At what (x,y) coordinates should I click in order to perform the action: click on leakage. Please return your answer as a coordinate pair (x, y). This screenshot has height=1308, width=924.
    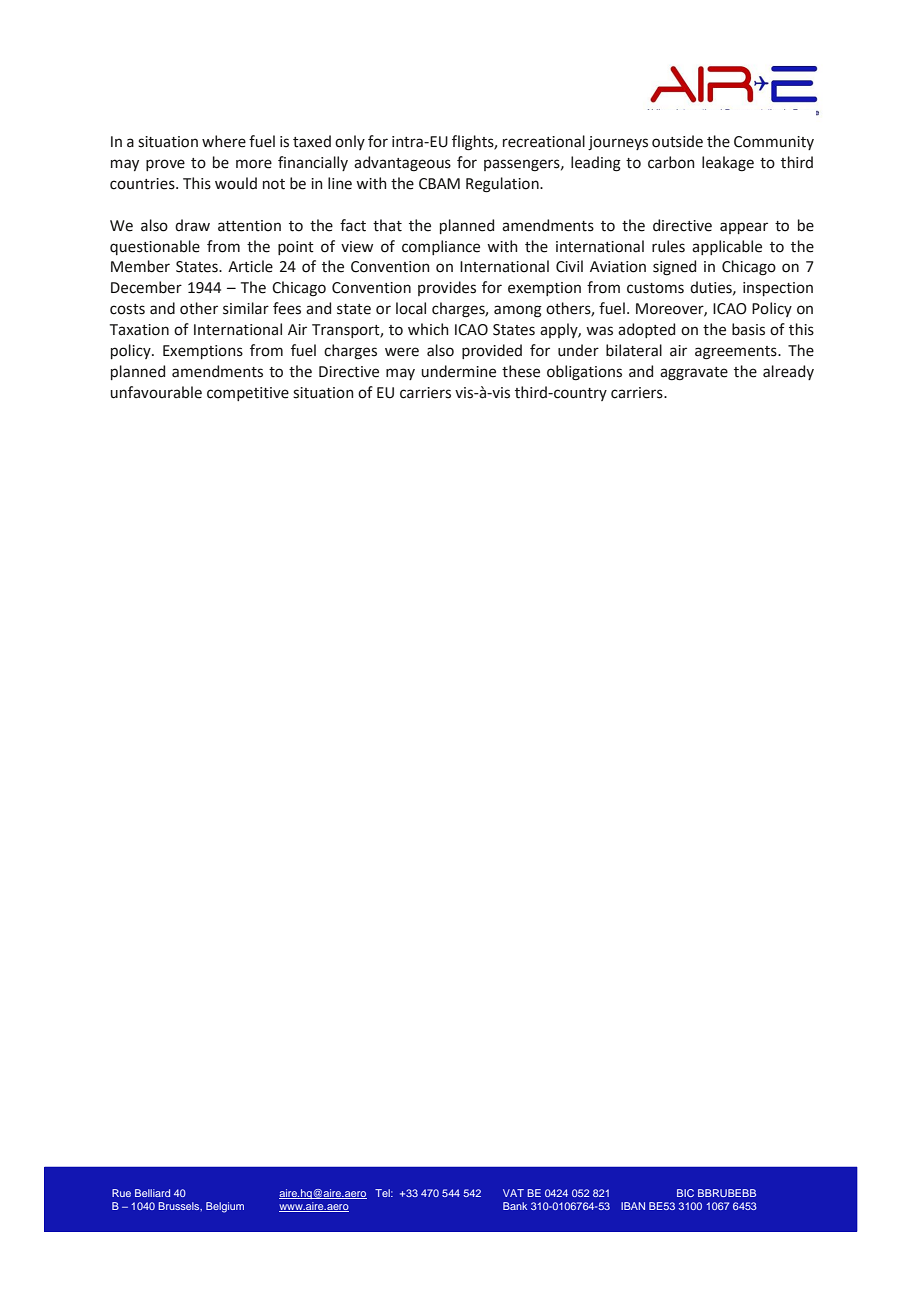
    Looking at the image, I should click on (728, 164).
